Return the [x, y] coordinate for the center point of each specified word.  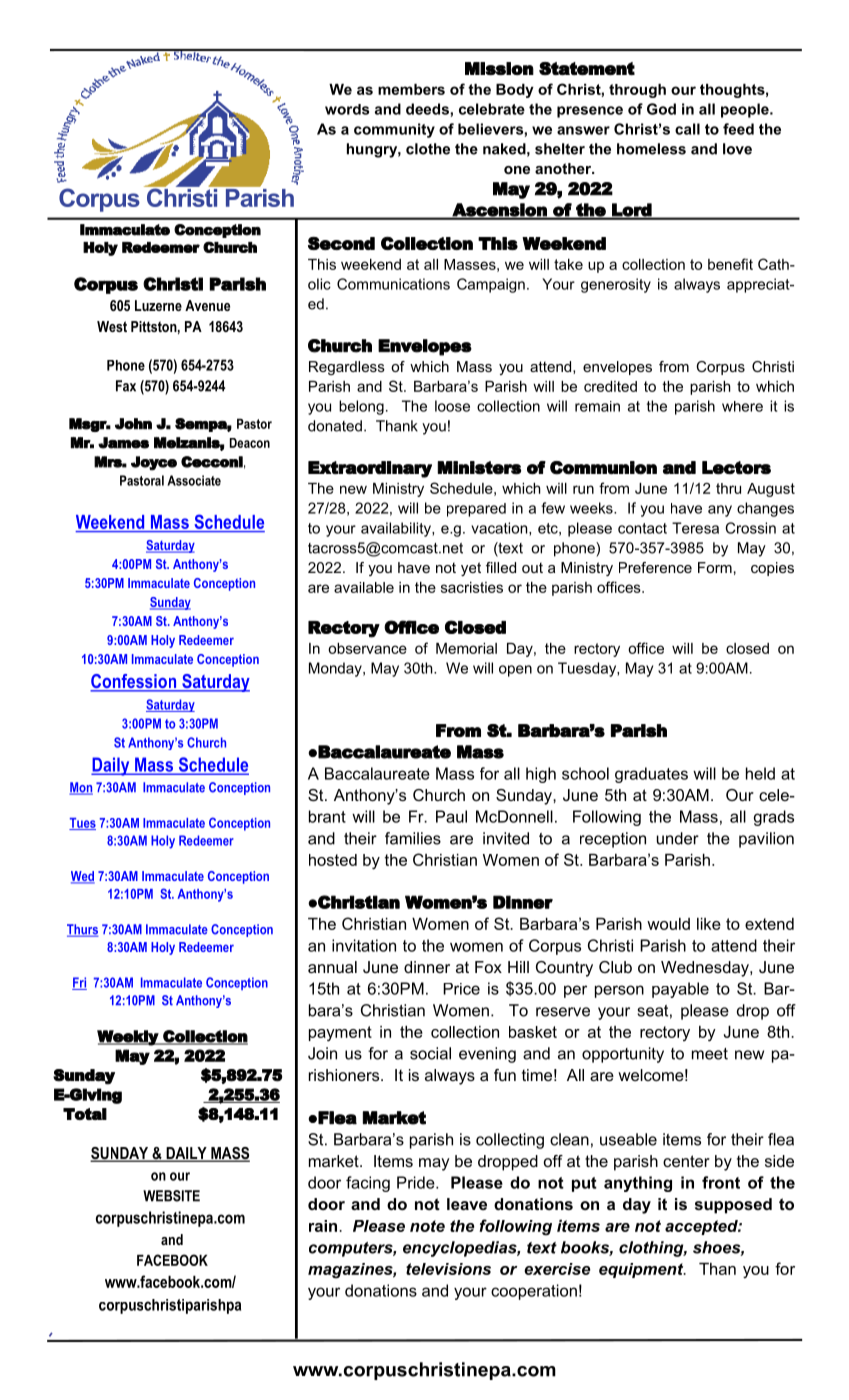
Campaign [491, 285]
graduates [651, 775]
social [430, 1053]
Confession [134, 682]
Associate [194, 480]
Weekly [128, 1038]
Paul [451, 816]
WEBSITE [171, 1196]
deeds [428, 109]
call [687, 129]
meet [710, 1054]
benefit [730, 264]
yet [471, 569]
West [112, 326]
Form [715, 567]
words [347, 109]
